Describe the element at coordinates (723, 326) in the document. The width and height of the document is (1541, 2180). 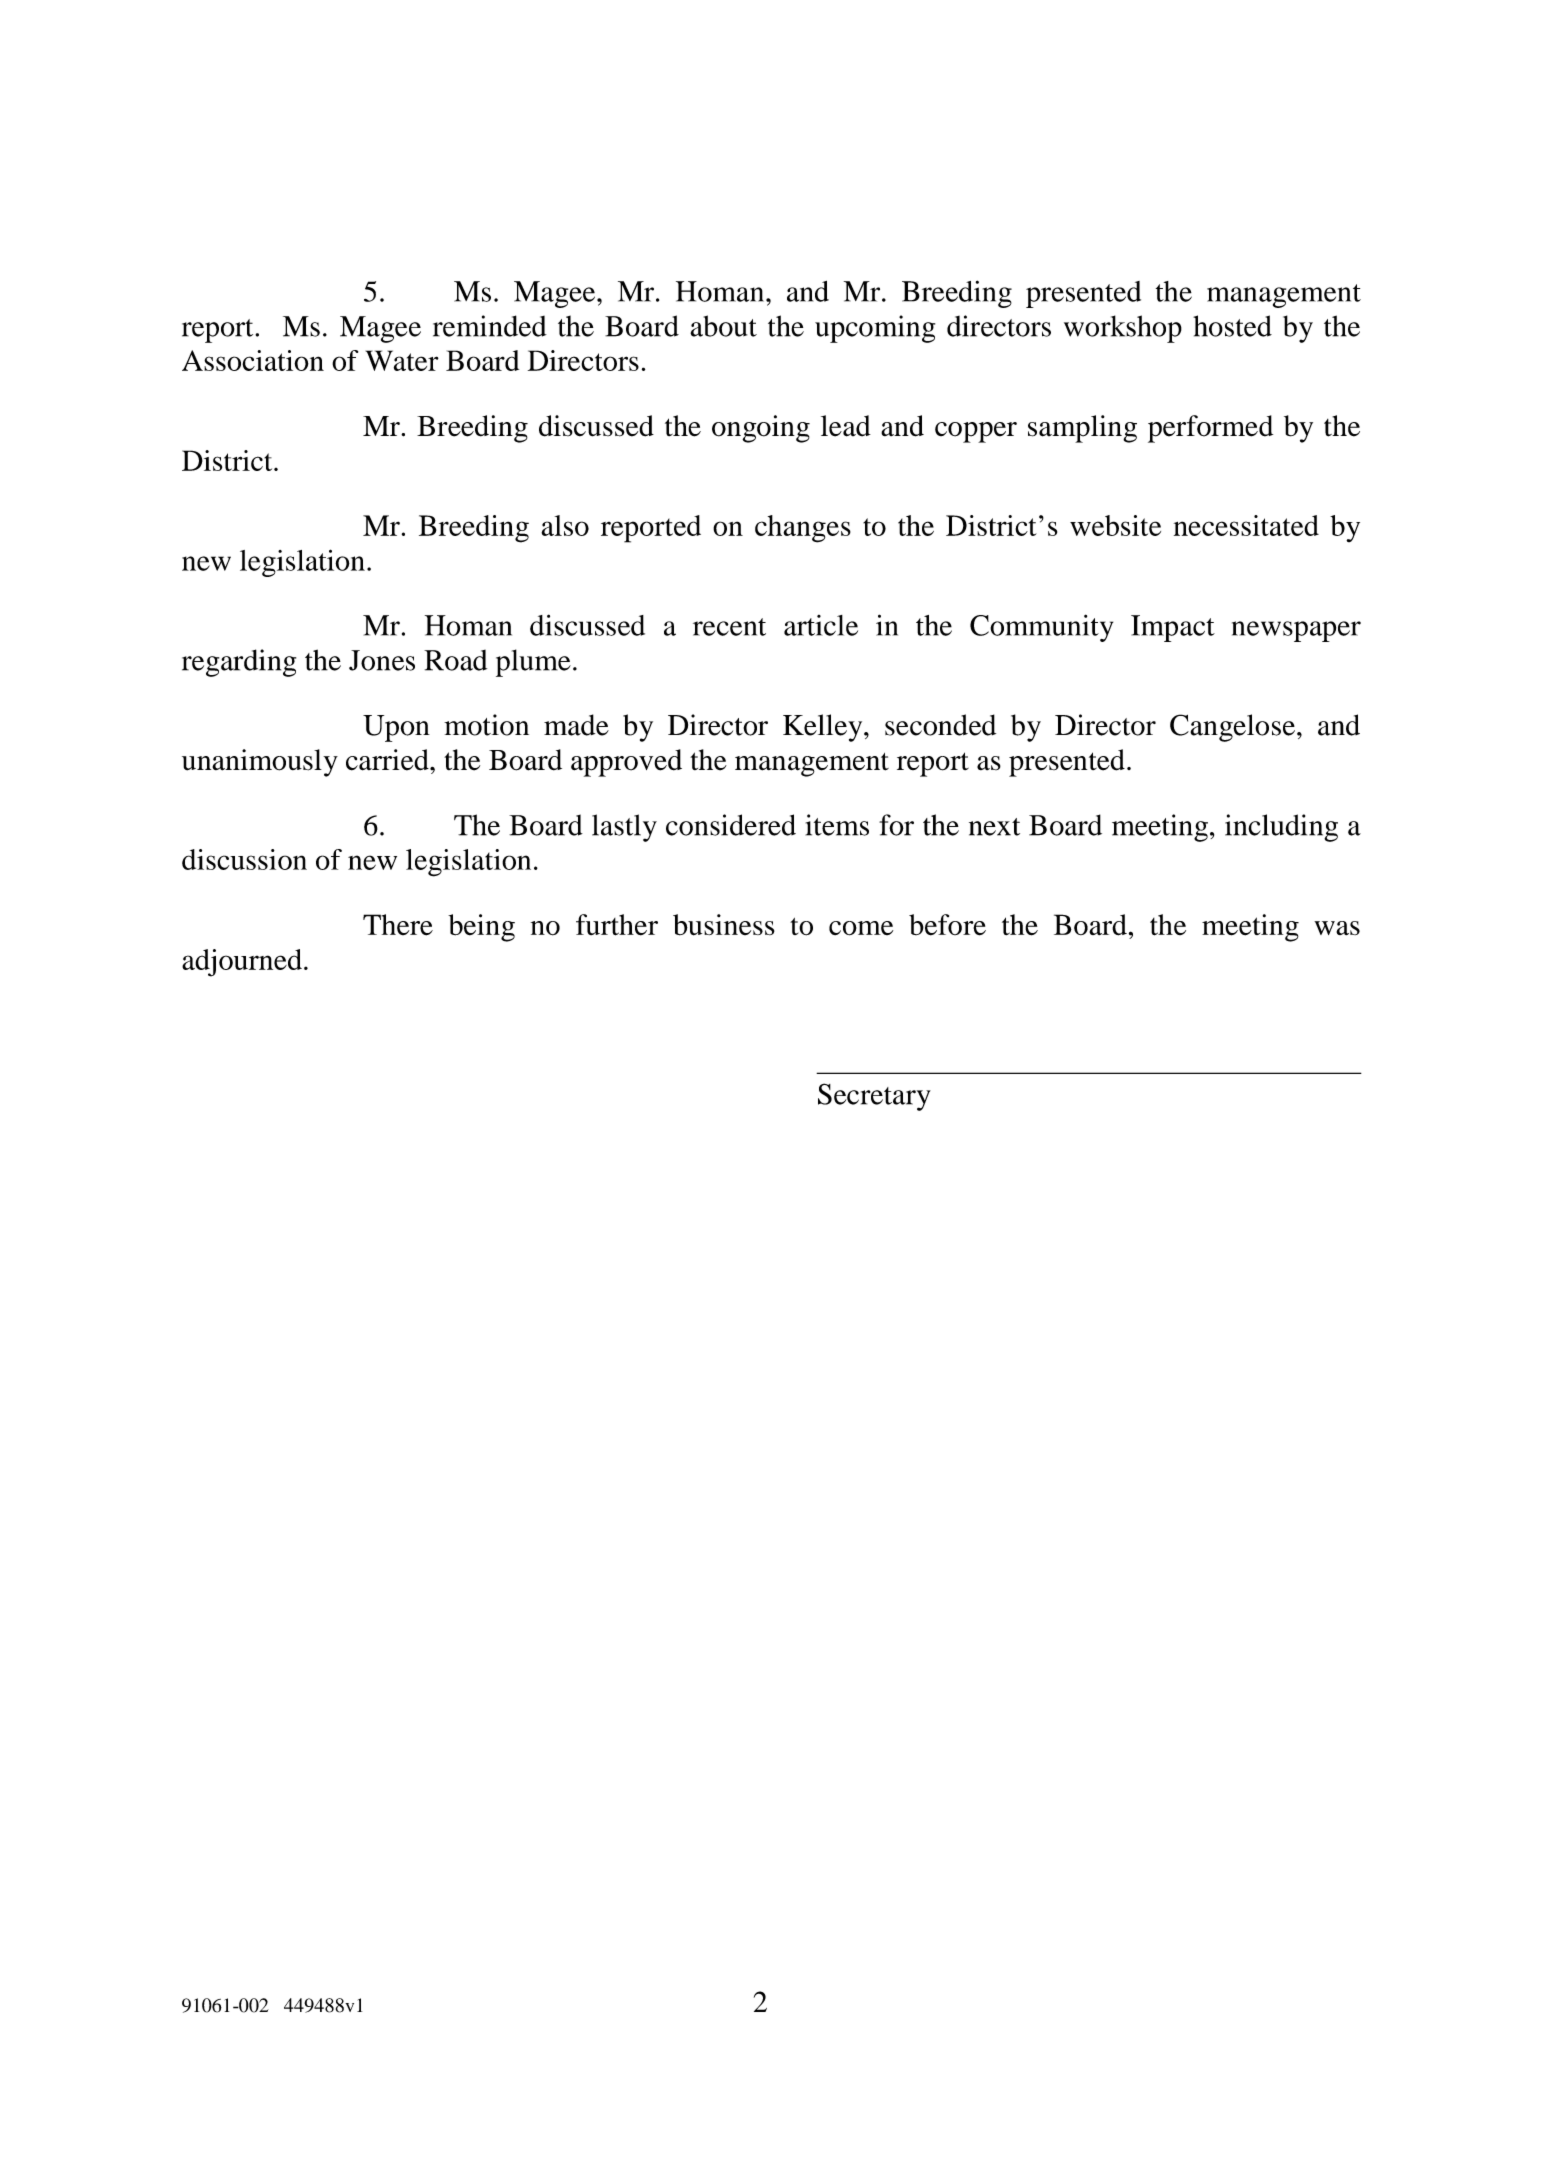
I see `about` at that location.
